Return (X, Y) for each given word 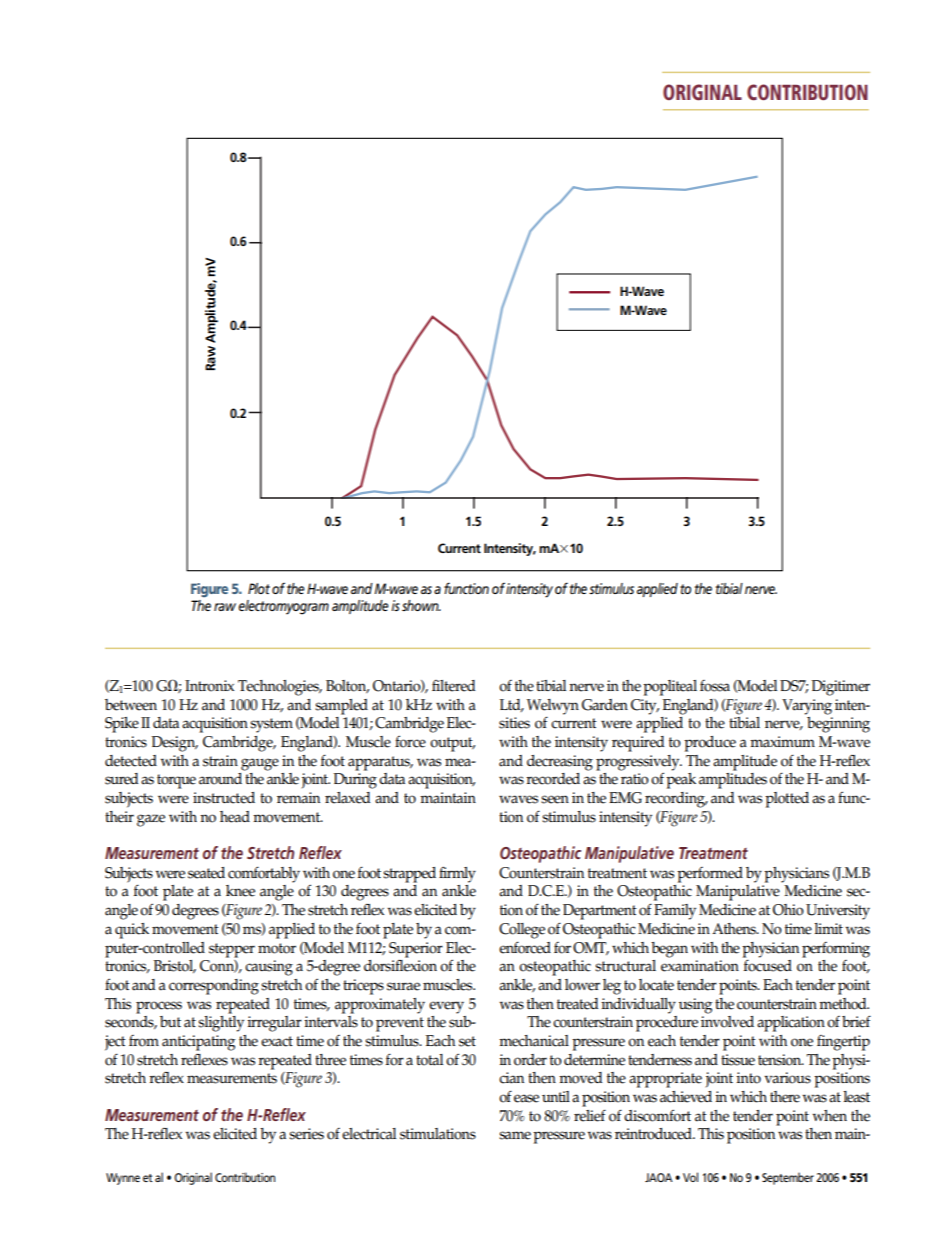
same (515, 1135)
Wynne (123, 1179)
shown (421, 605)
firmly (457, 874)
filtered (454, 686)
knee (240, 891)
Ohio (788, 910)
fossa (715, 686)
